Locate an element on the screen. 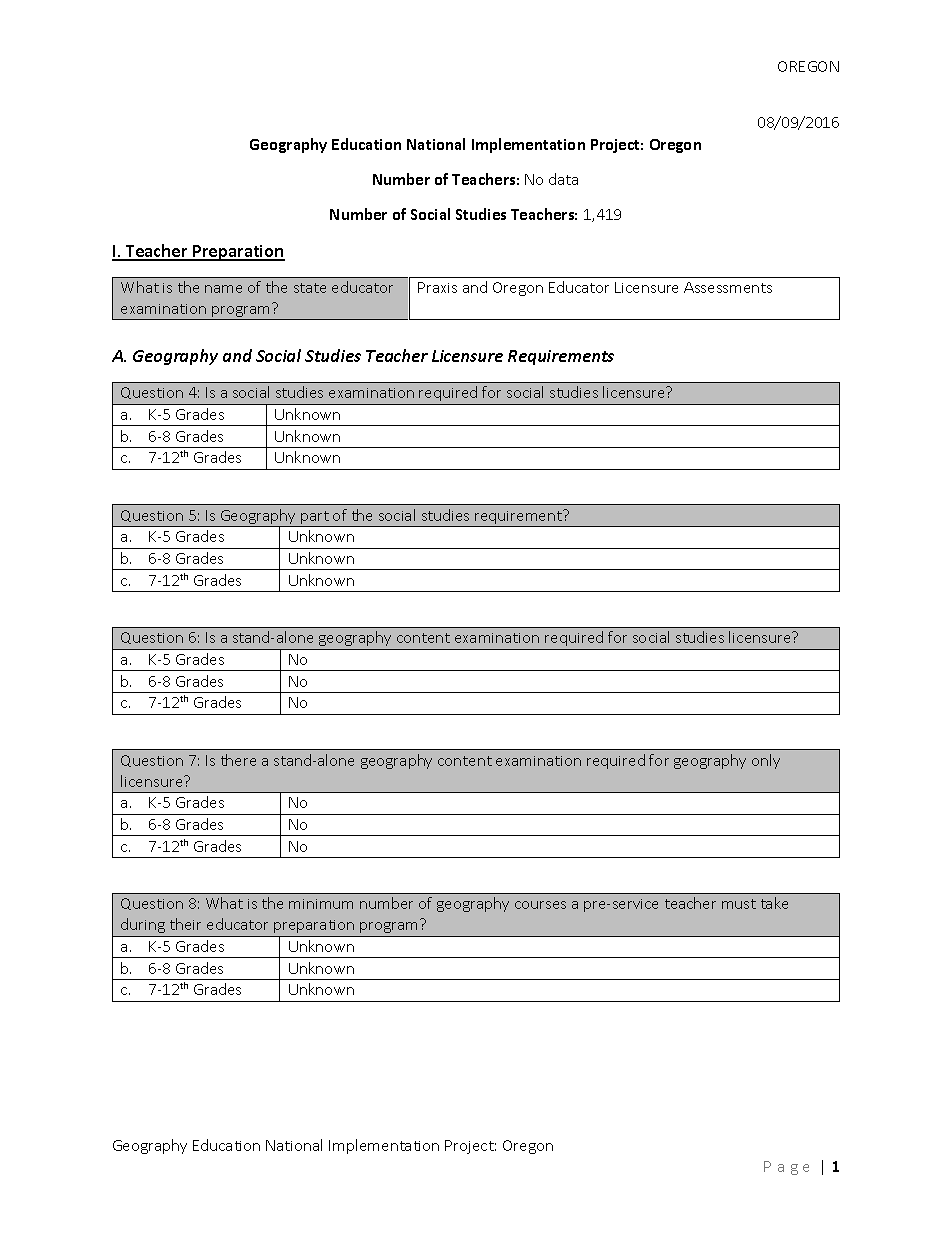 The height and width of the screenshot is (1233, 952). only is located at coordinates (766, 761).
